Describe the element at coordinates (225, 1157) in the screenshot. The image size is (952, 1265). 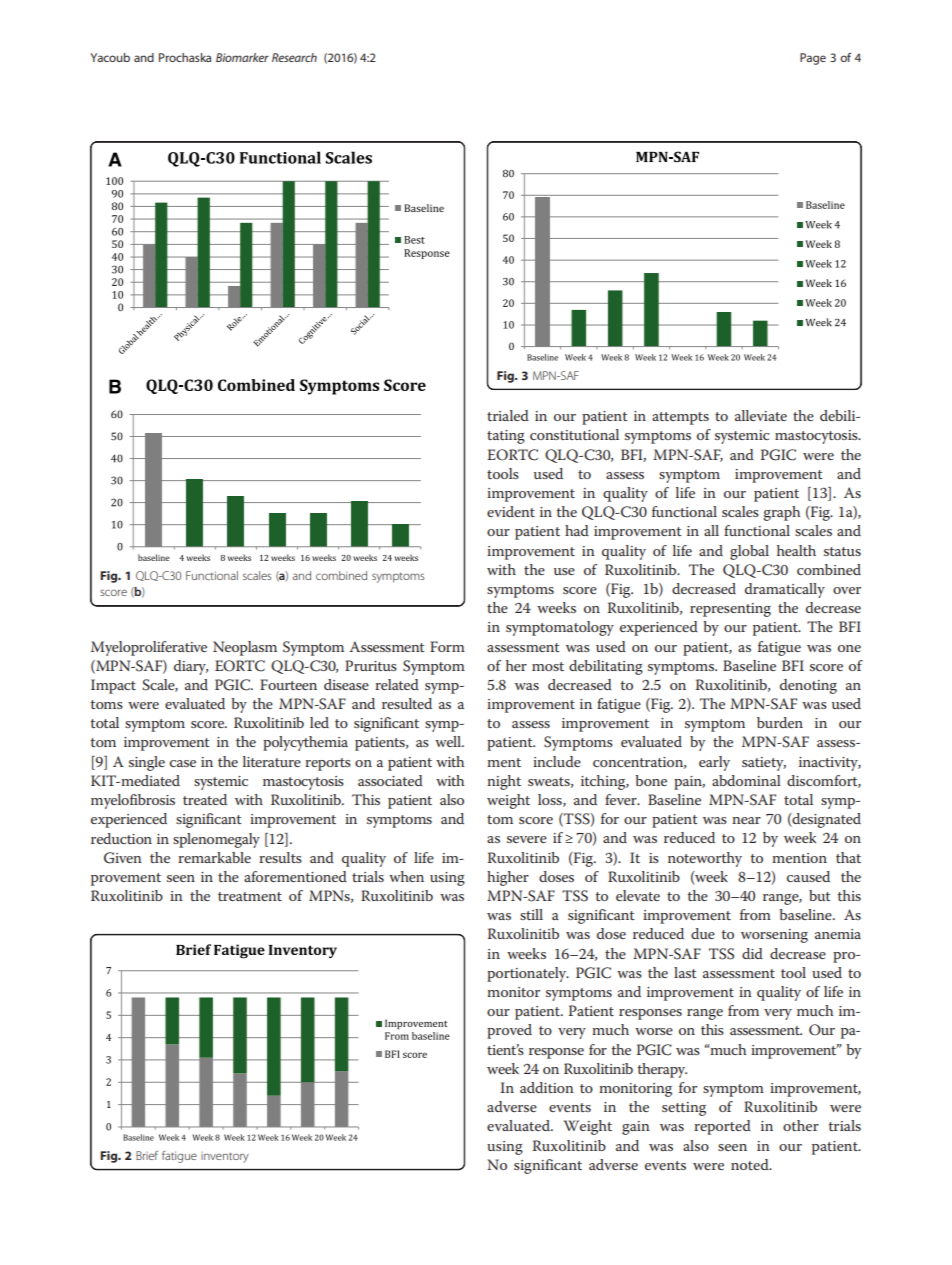
I see `inventory` at that location.
